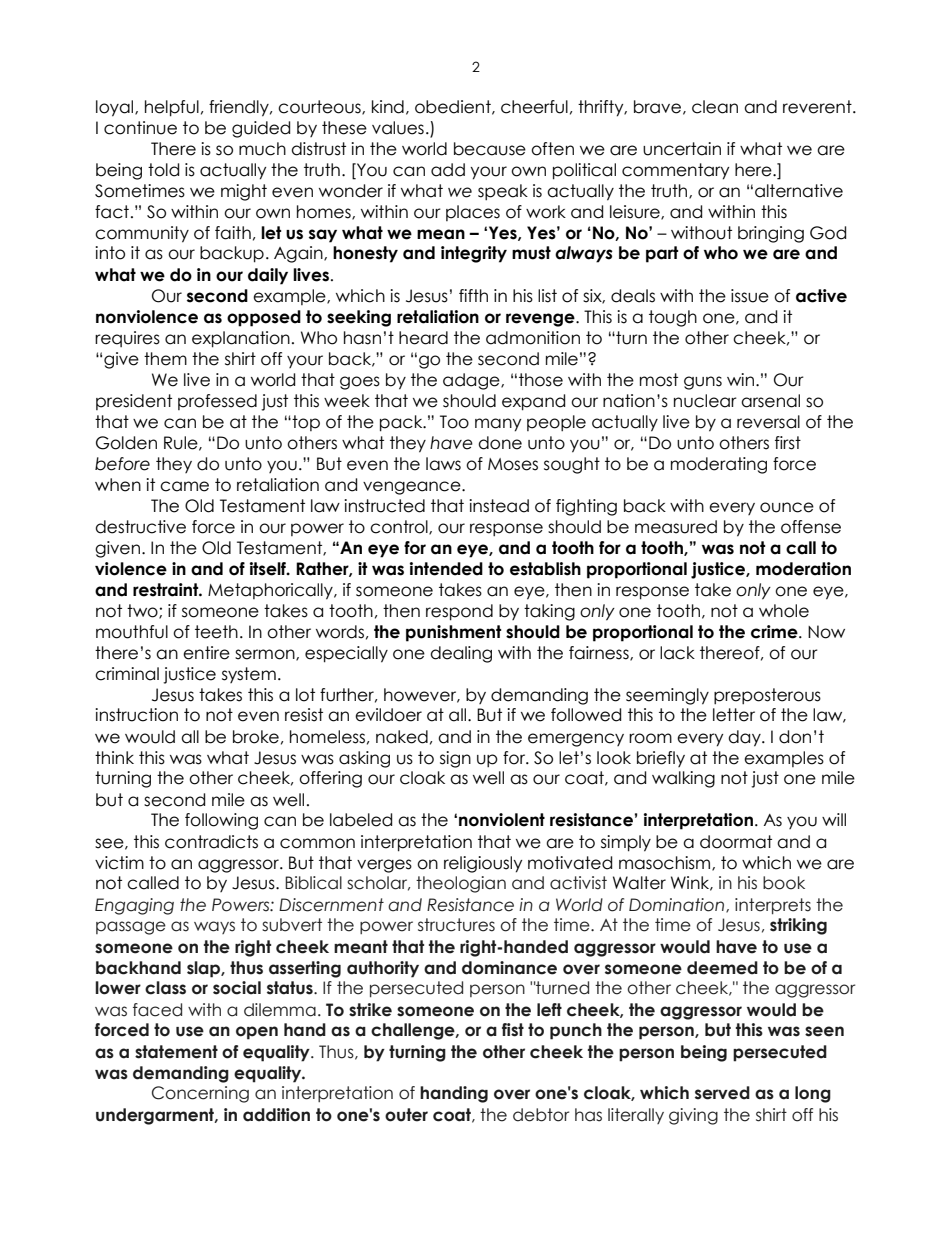 The height and width of the screenshot is (1233, 952). Describe the element at coordinates (256, 737) in the screenshot. I see `broke` at that location.
